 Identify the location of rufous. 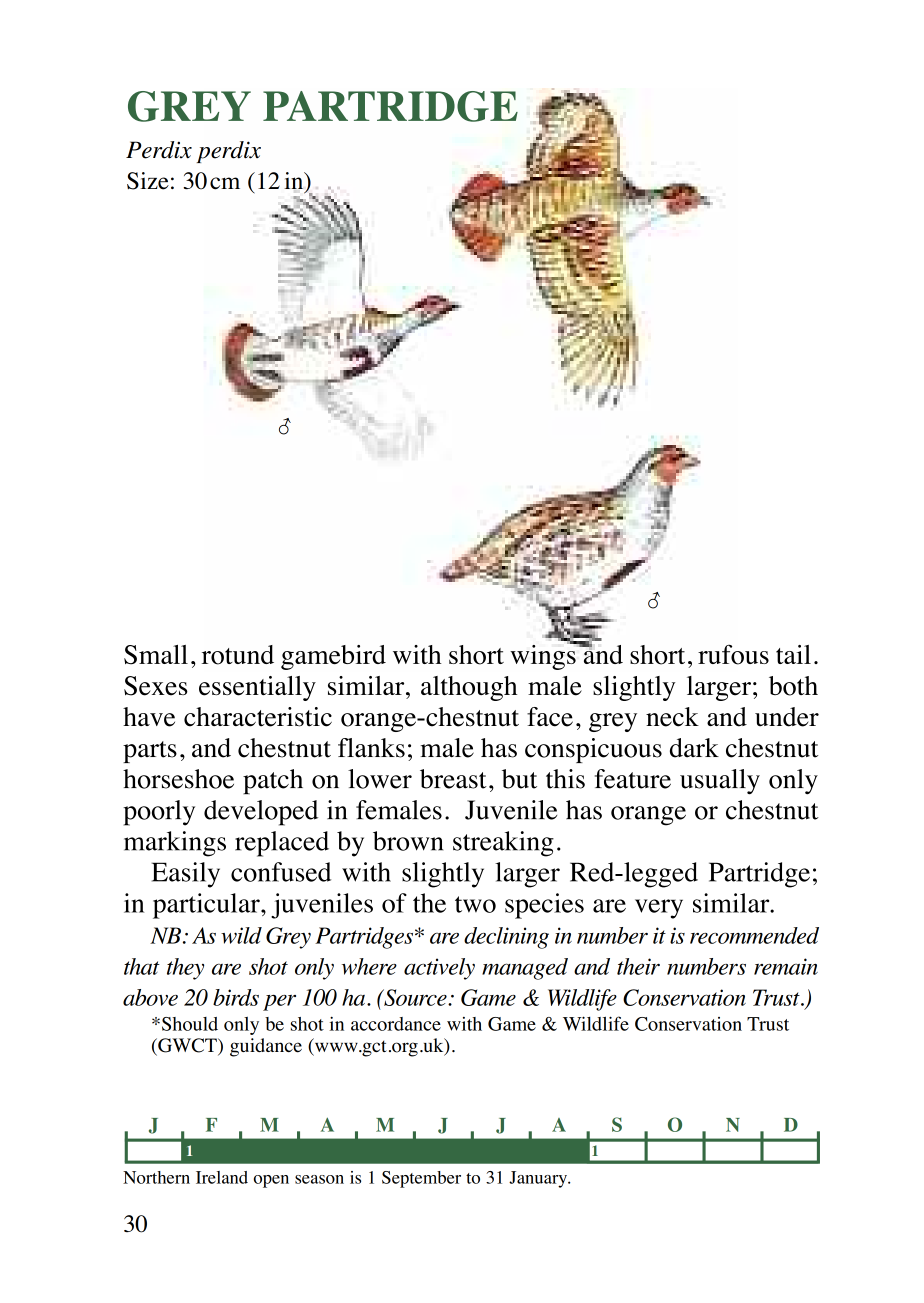
(733, 655).
